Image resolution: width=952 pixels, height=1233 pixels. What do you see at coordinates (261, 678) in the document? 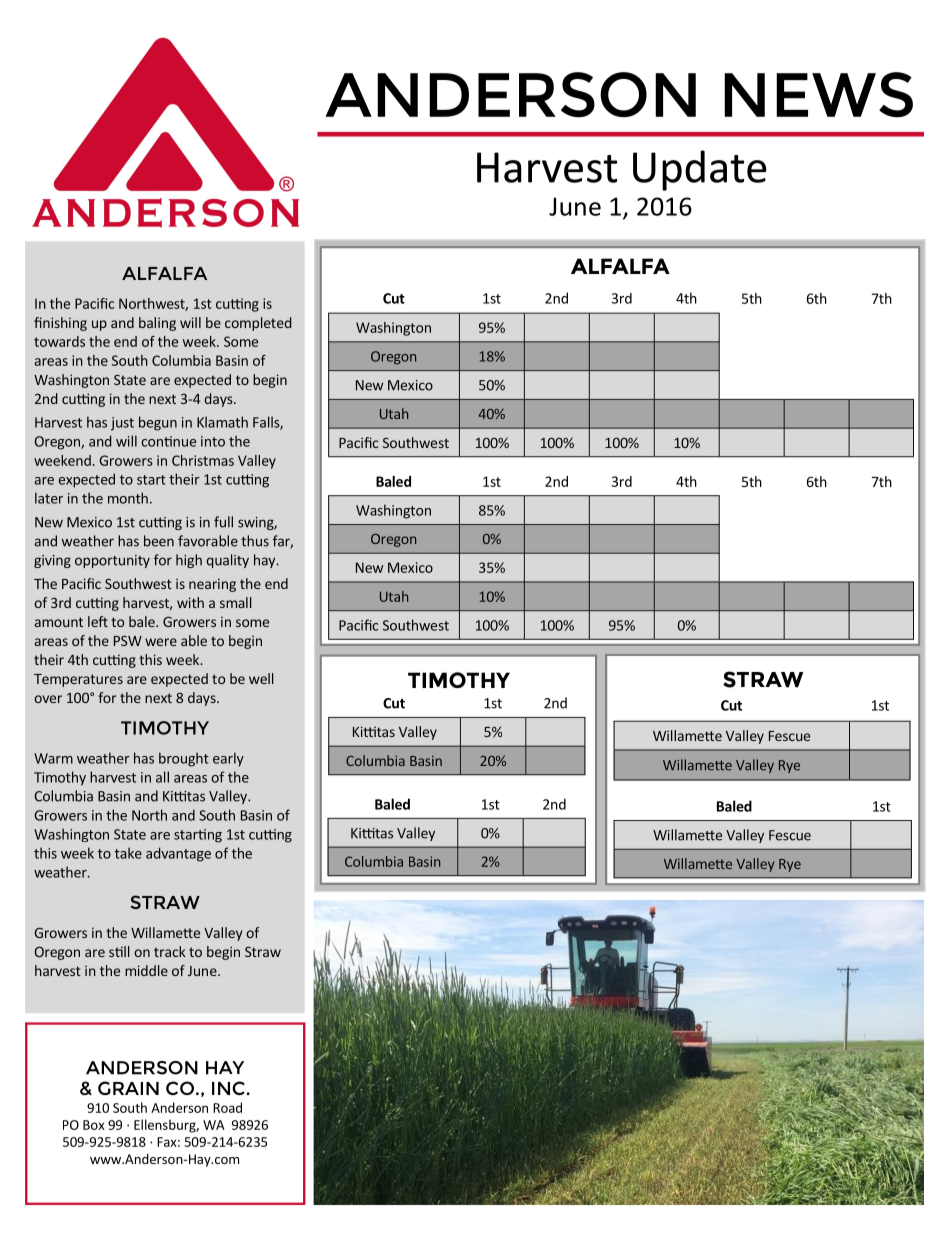
I see `well` at bounding box center [261, 678].
